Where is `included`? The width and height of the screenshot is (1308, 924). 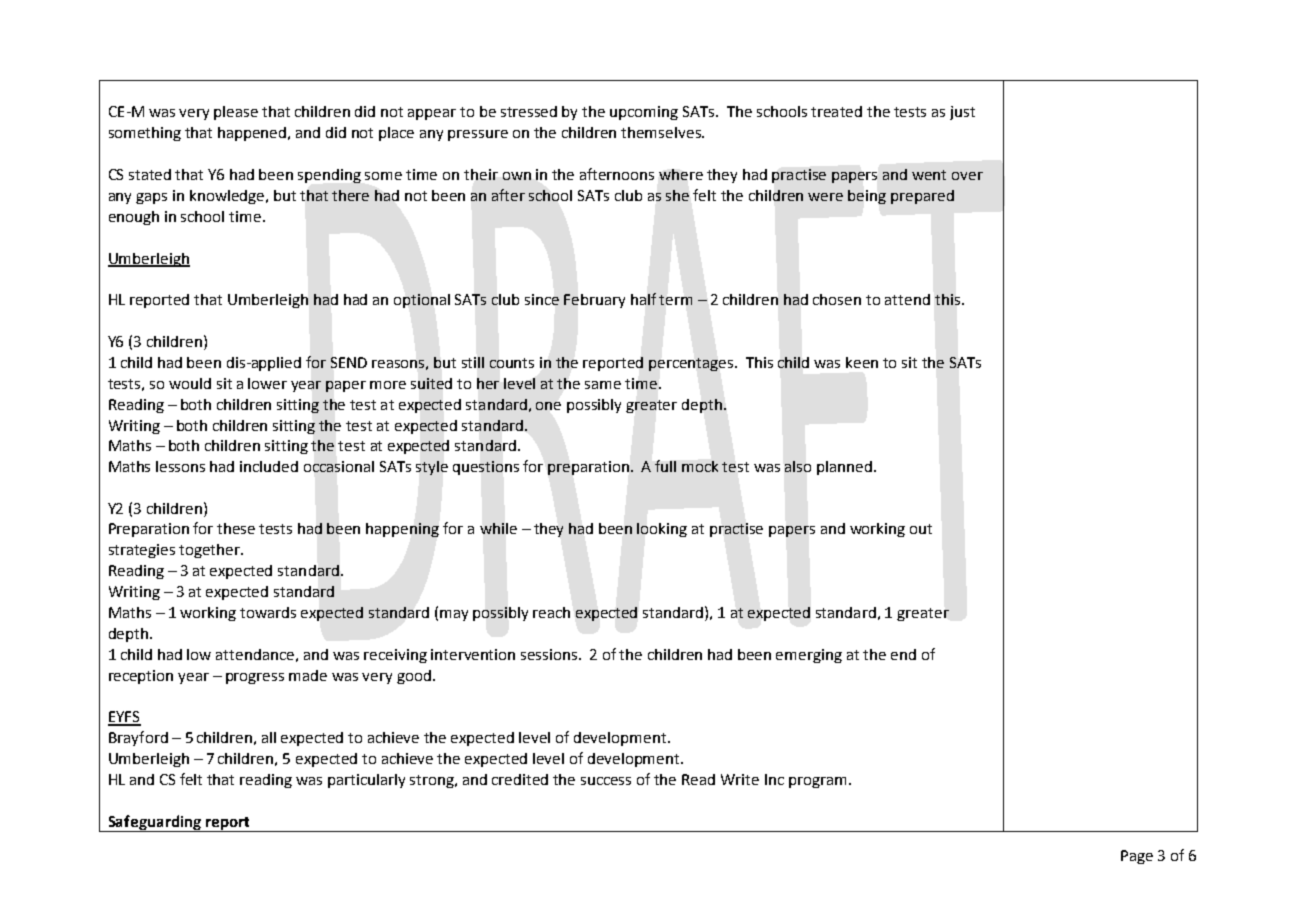 included is located at coordinates (269, 466).
